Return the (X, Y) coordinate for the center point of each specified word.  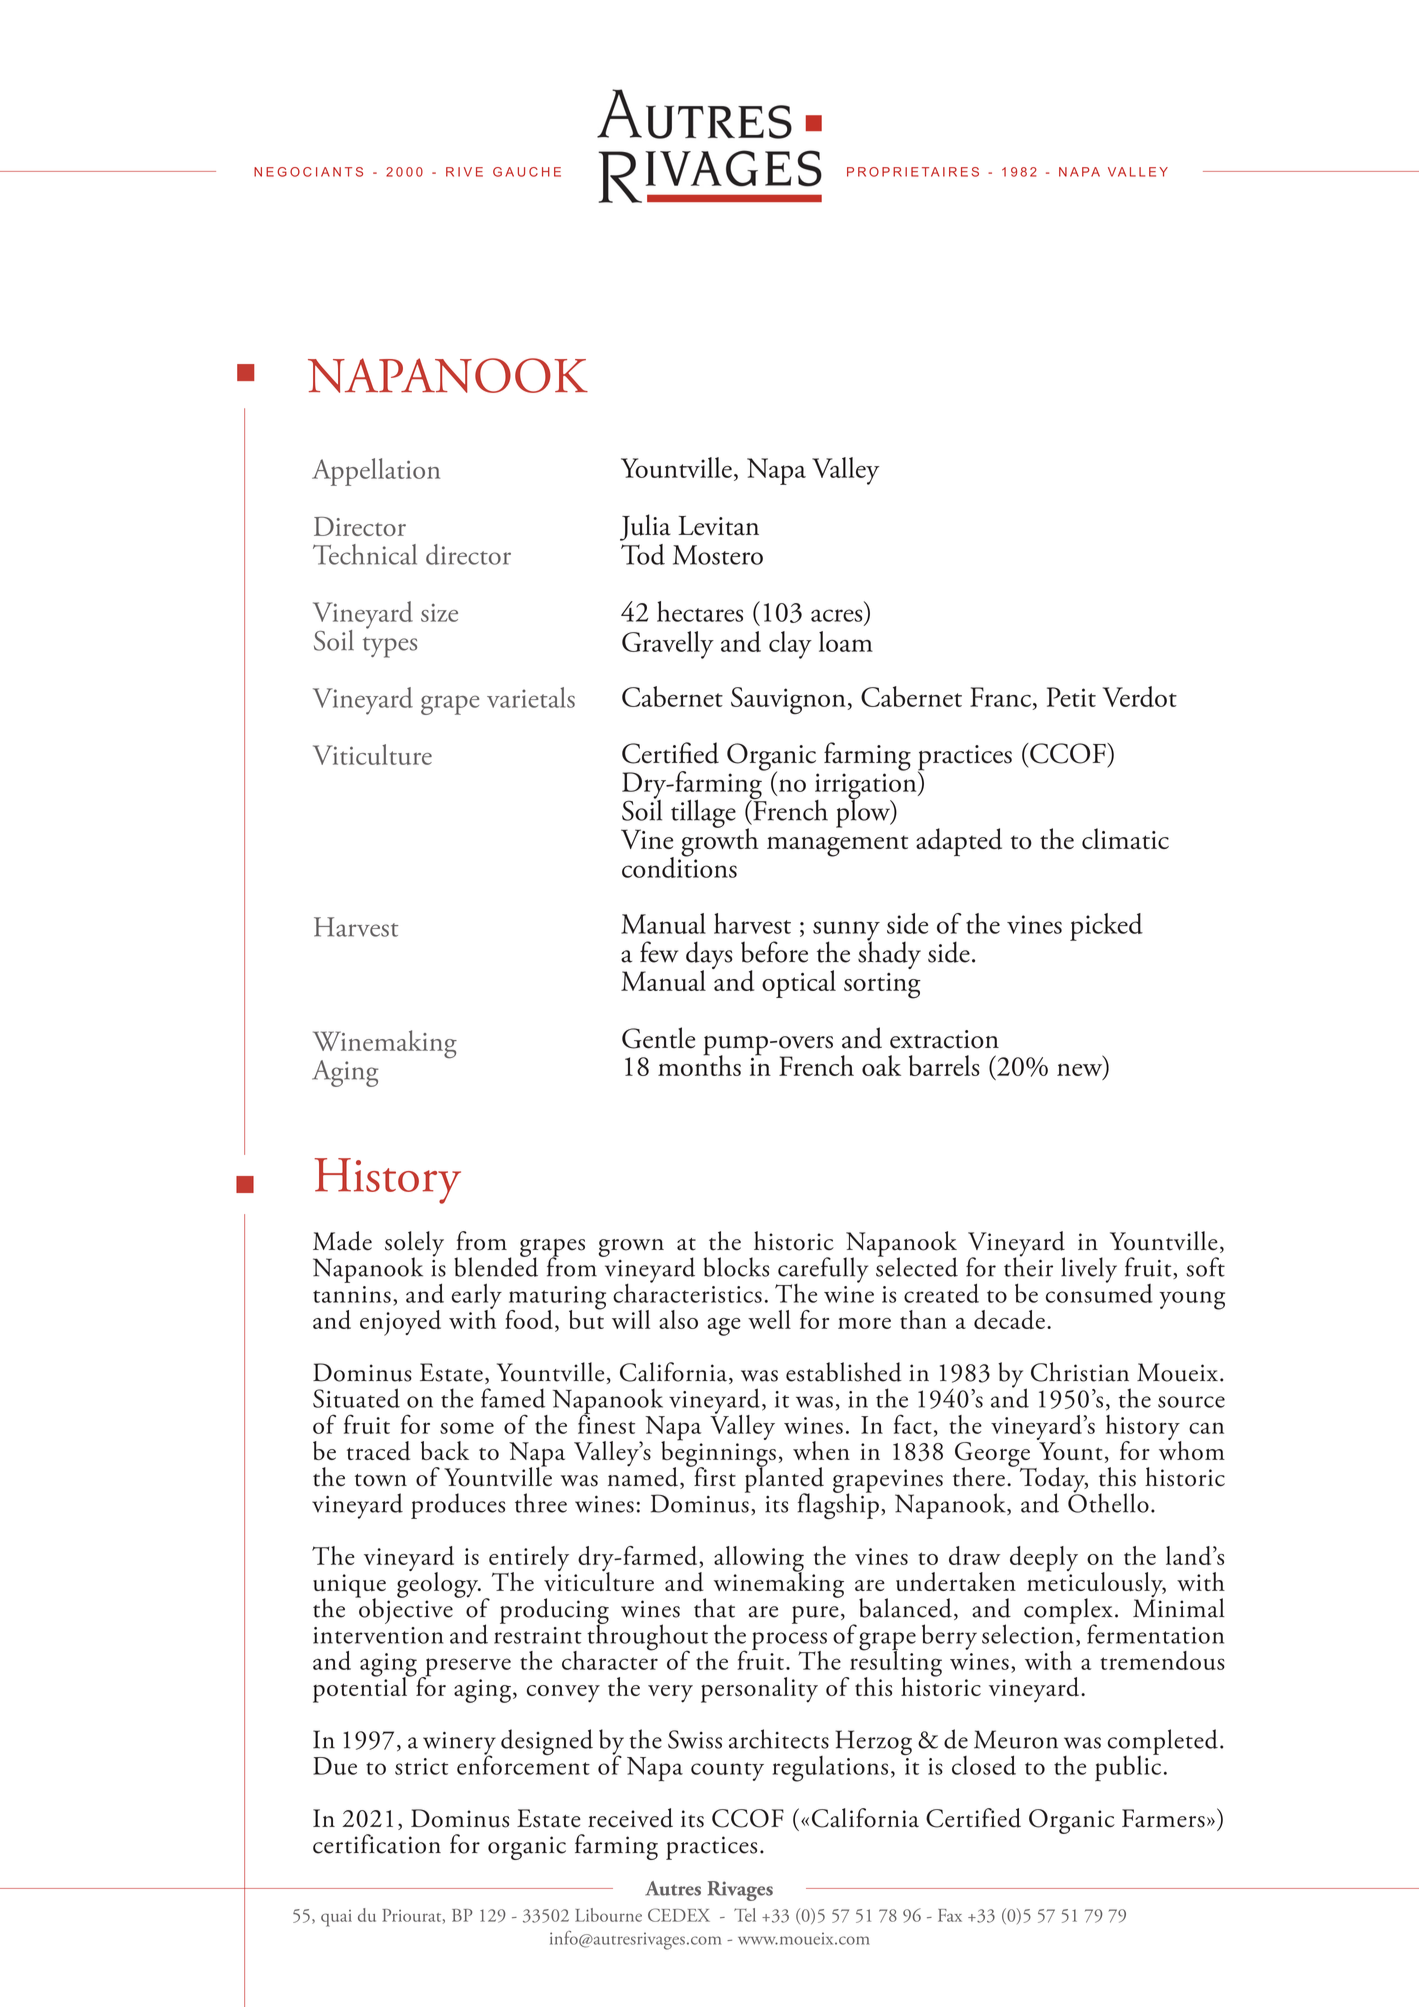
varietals (531, 697)
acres (837, 615)
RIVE (464, 172)
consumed (1099, 1292)
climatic (1125, 838)
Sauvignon (788, 700)
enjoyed (400, 1323)
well (769, 1319)
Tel (745, 1915)
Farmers (1163, 1818)
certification (377, 1844)
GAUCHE (527, 172)
